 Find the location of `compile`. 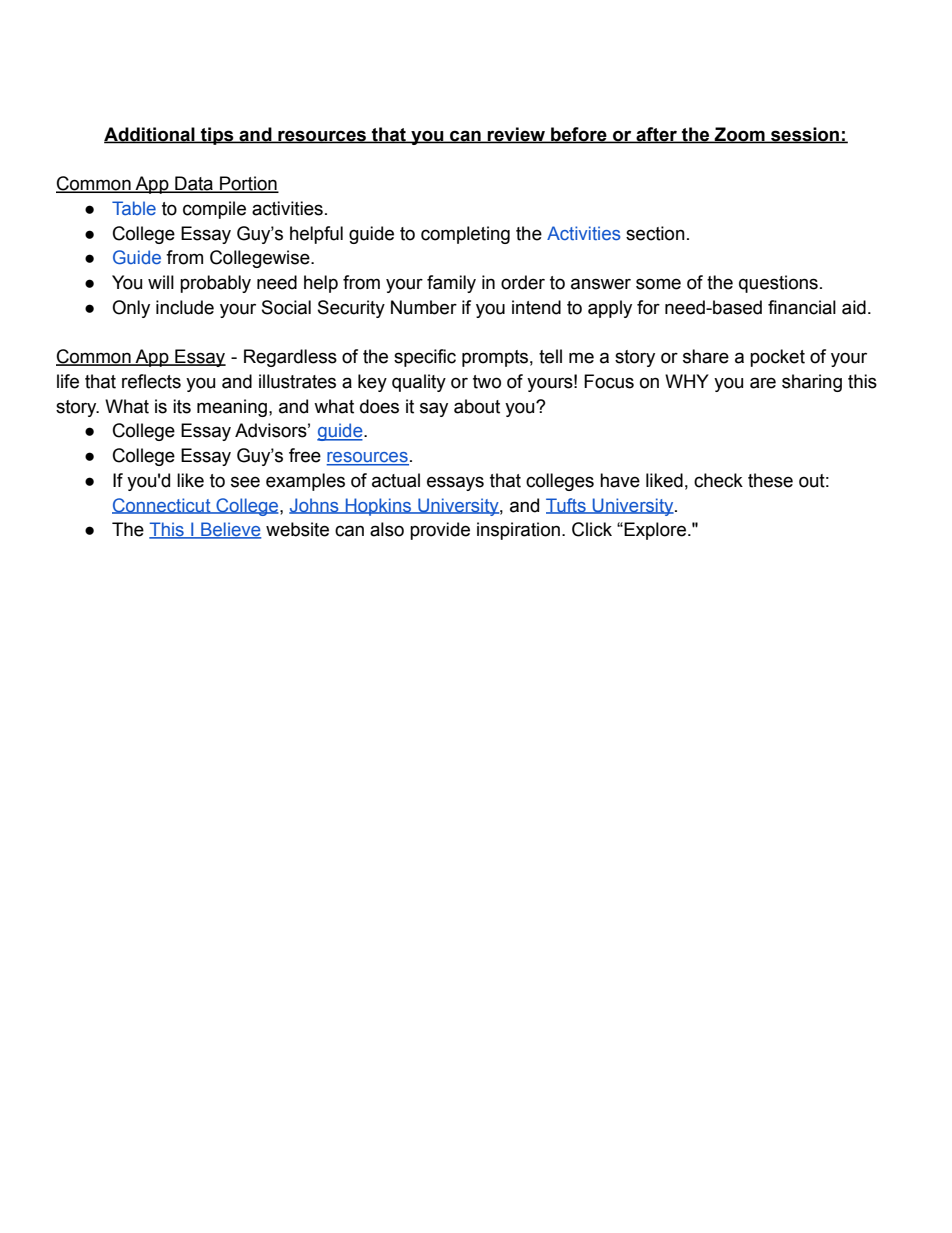

compile is located at coordinates (214, 210).
